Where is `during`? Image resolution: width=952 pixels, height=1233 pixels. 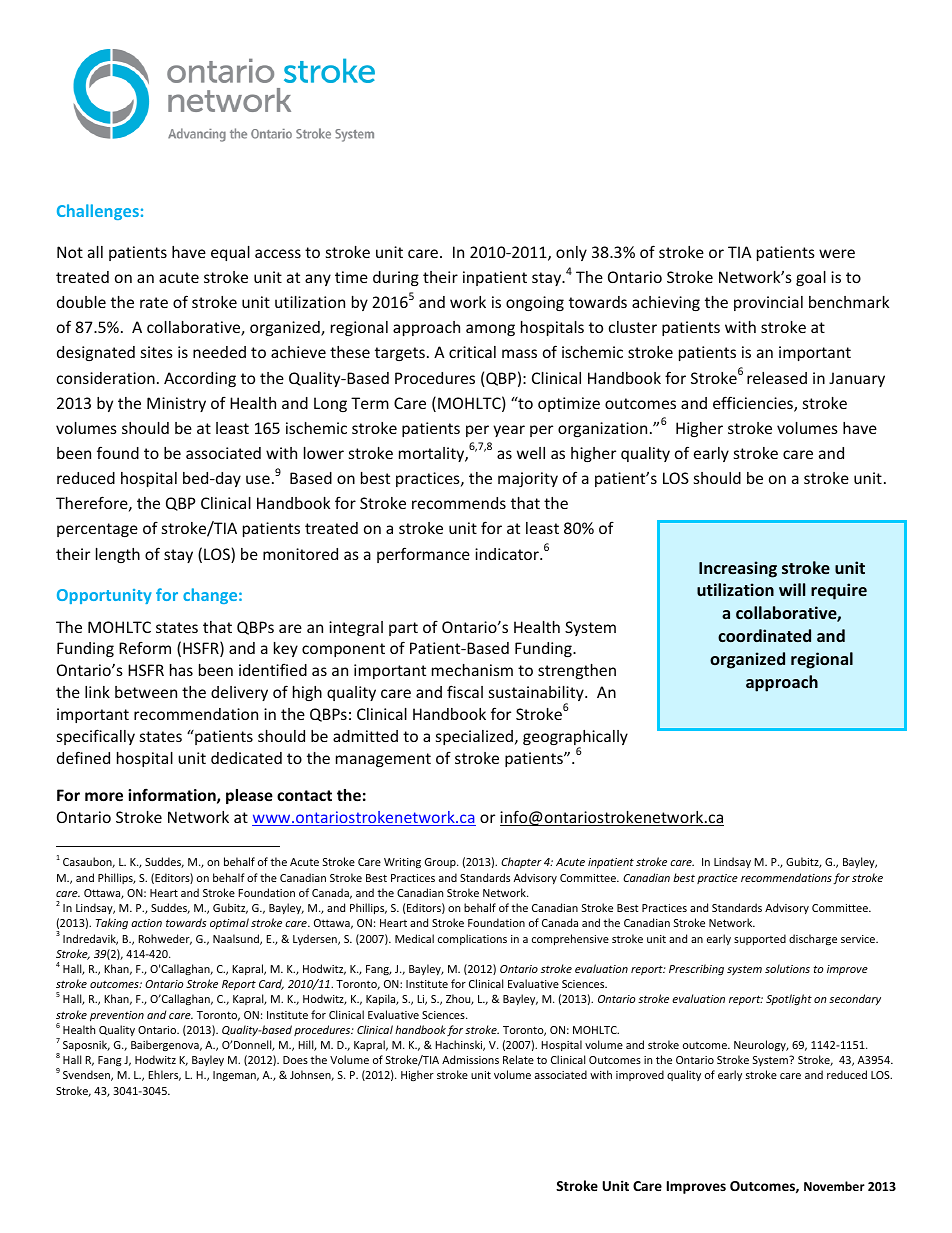 during is located at coordinates (396, 278).
